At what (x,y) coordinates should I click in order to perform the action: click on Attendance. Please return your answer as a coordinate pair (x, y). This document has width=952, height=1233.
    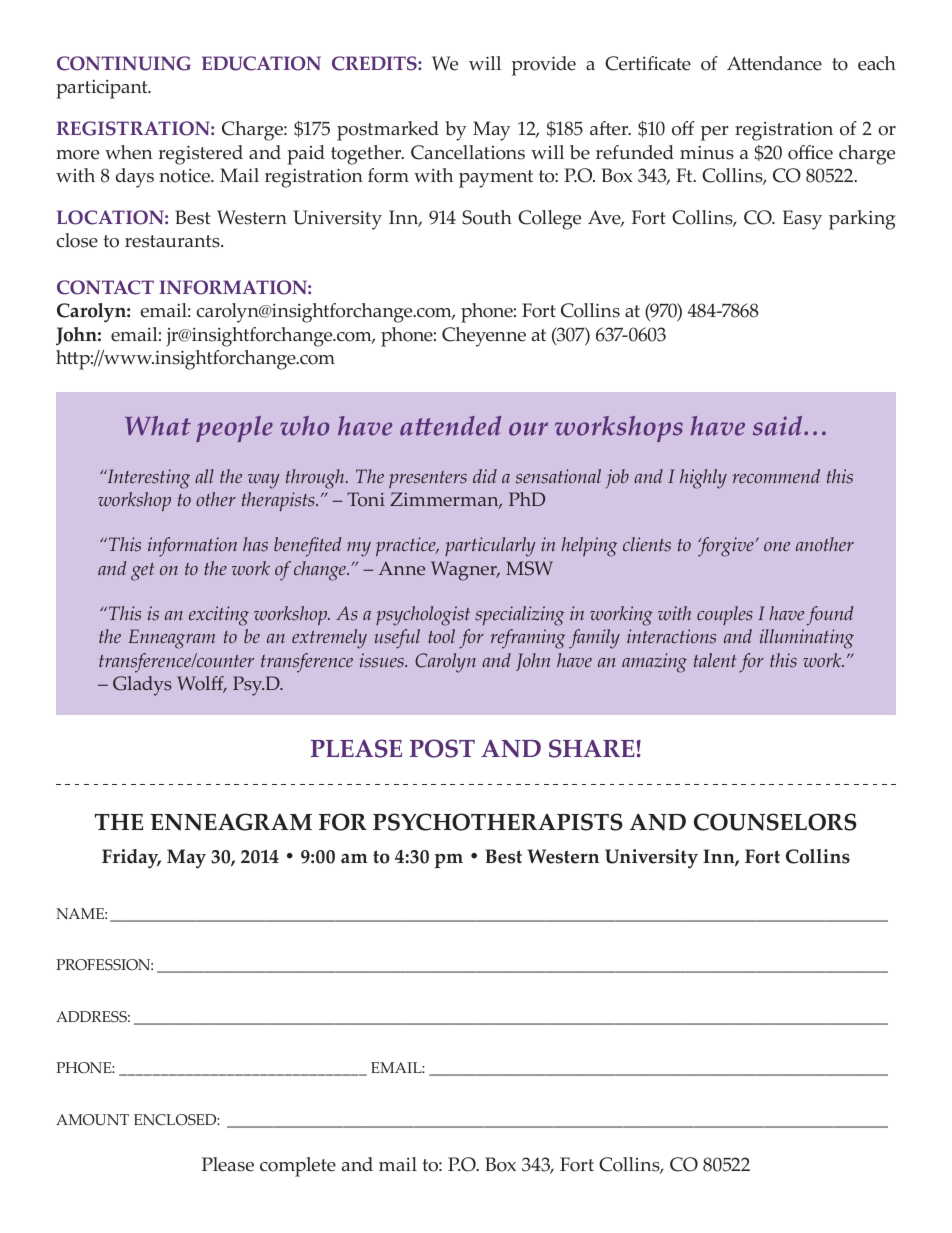
    Looking at the image, I should click on (774, 63).
